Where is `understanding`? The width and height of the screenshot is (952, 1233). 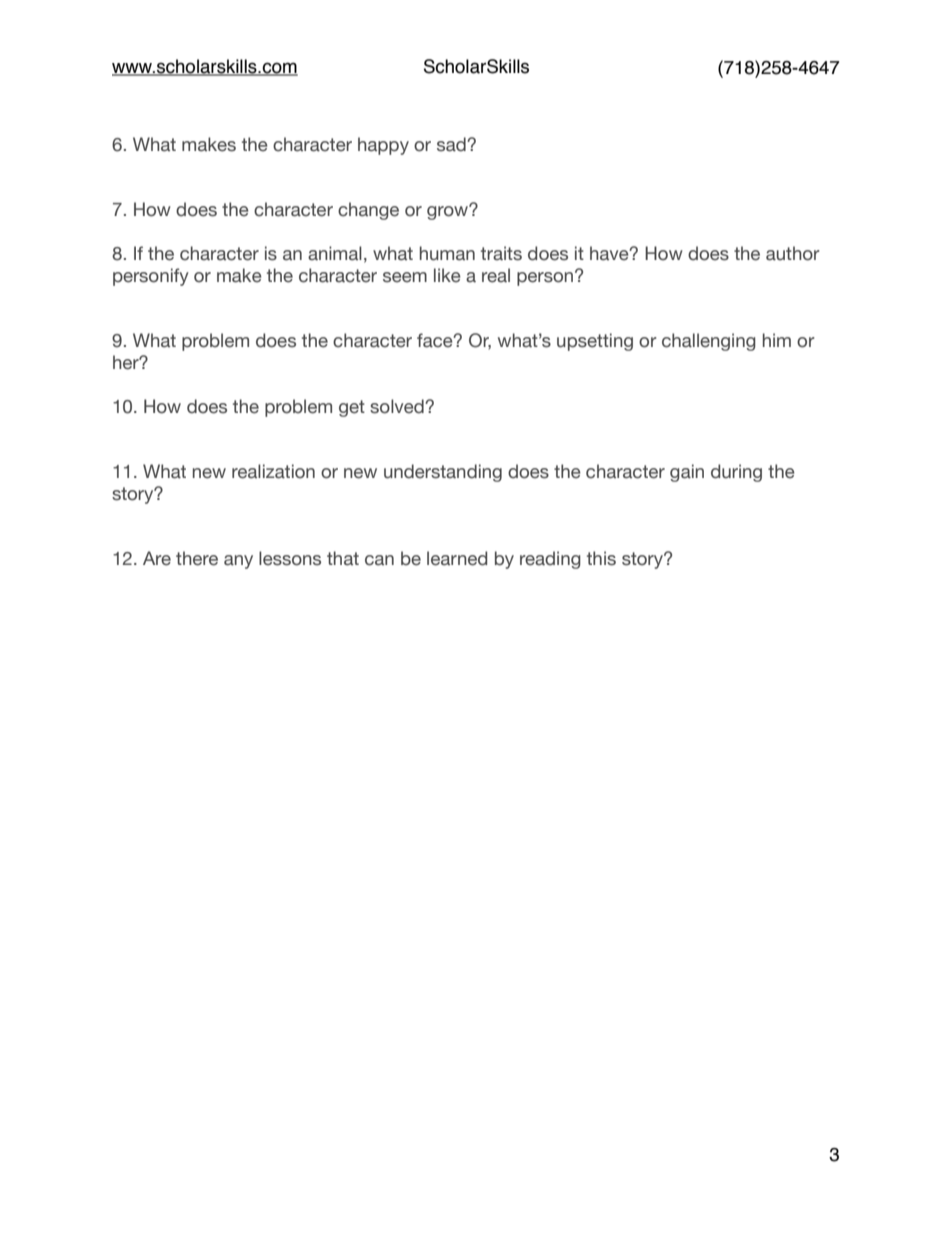
understanding is located at coordinates (443, 473).
